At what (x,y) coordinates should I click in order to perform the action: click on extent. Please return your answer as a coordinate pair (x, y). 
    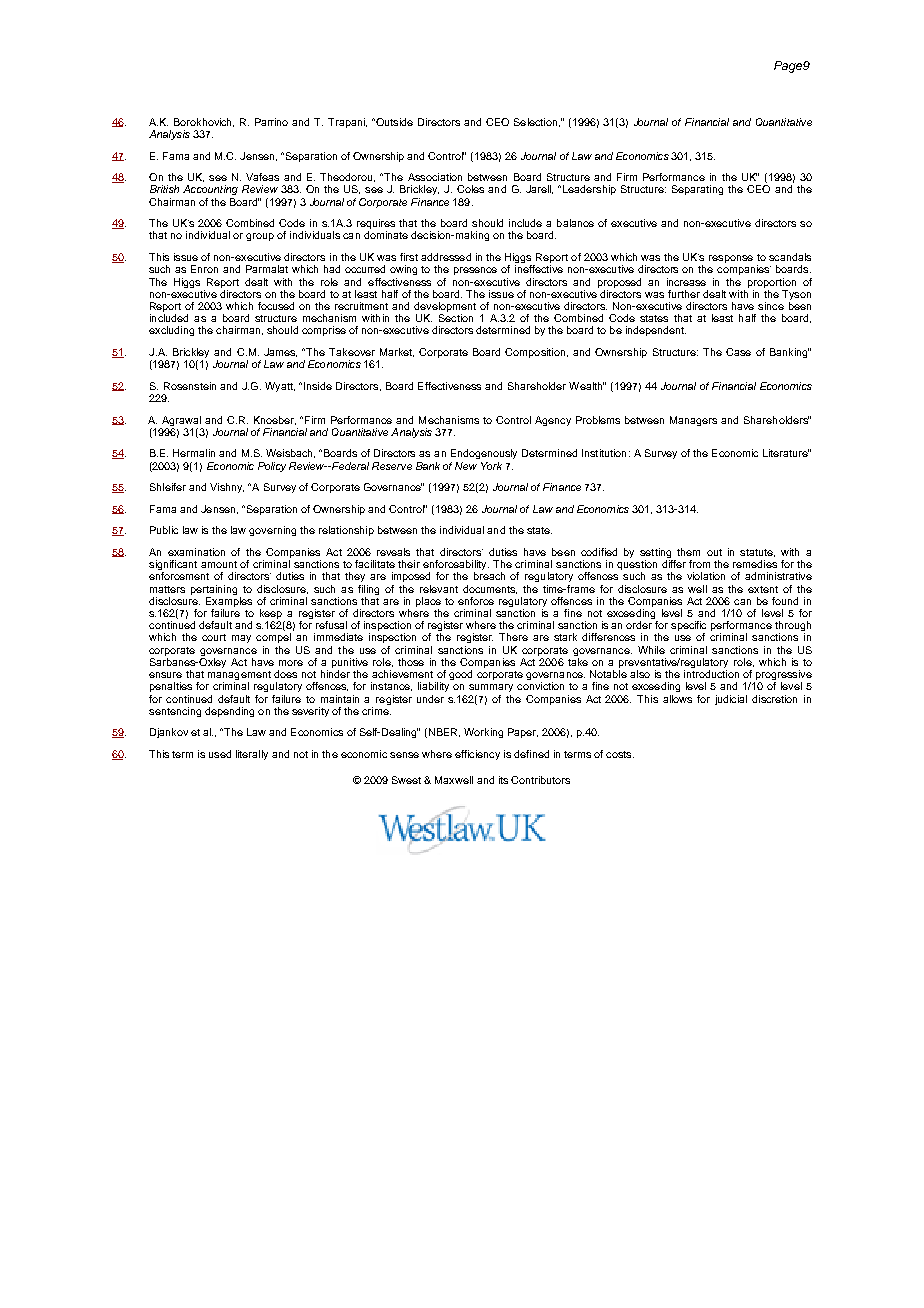
    Looking at the image, I should click on (763, 589).
